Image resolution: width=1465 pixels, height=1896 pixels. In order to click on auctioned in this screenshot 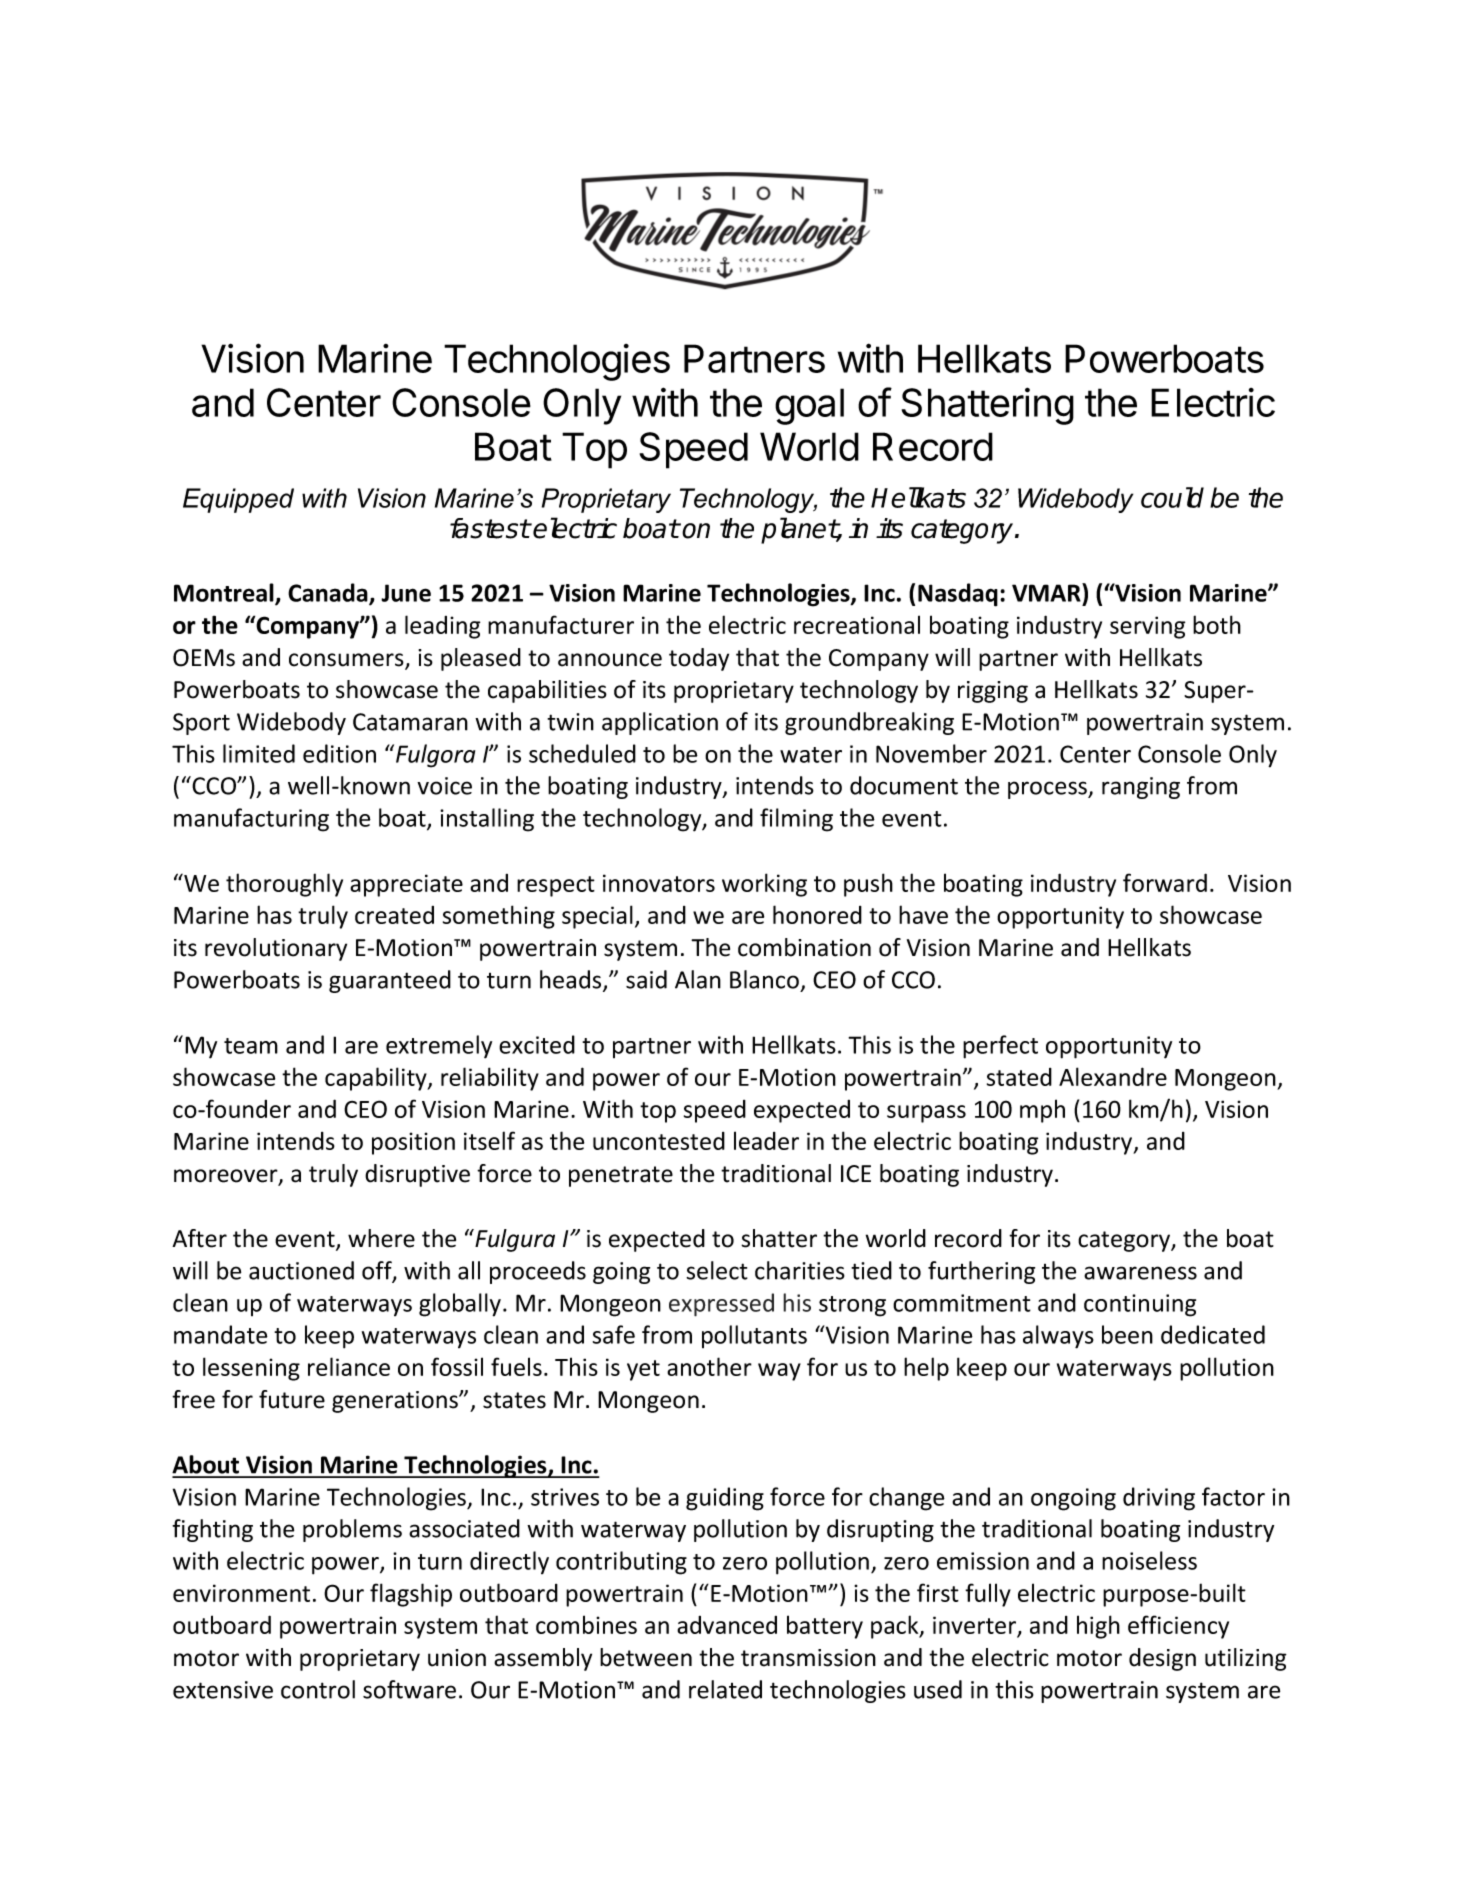, I will do `click(301, 1270)`.
